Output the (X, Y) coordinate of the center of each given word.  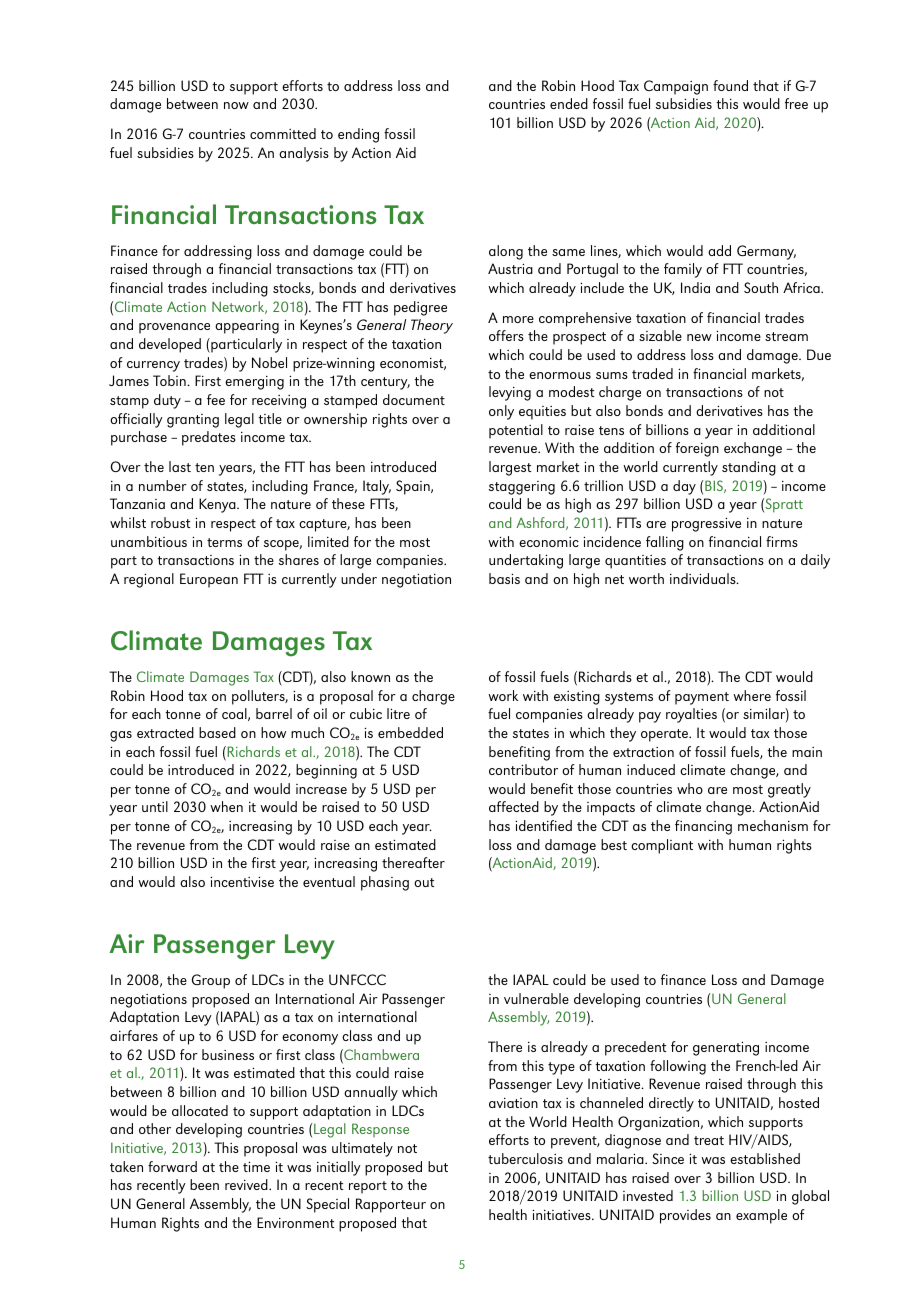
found (730, 85)
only (501, 412)
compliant (662, 846)
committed (283, 133)
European (209, 580)
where (752, 695)
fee (216, 399)
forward (172, 1166)
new (699, 337)
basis (504, 578)
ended (569, 103)
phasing (385, 883)
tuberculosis (525, 1158)
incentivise (242, 881)
